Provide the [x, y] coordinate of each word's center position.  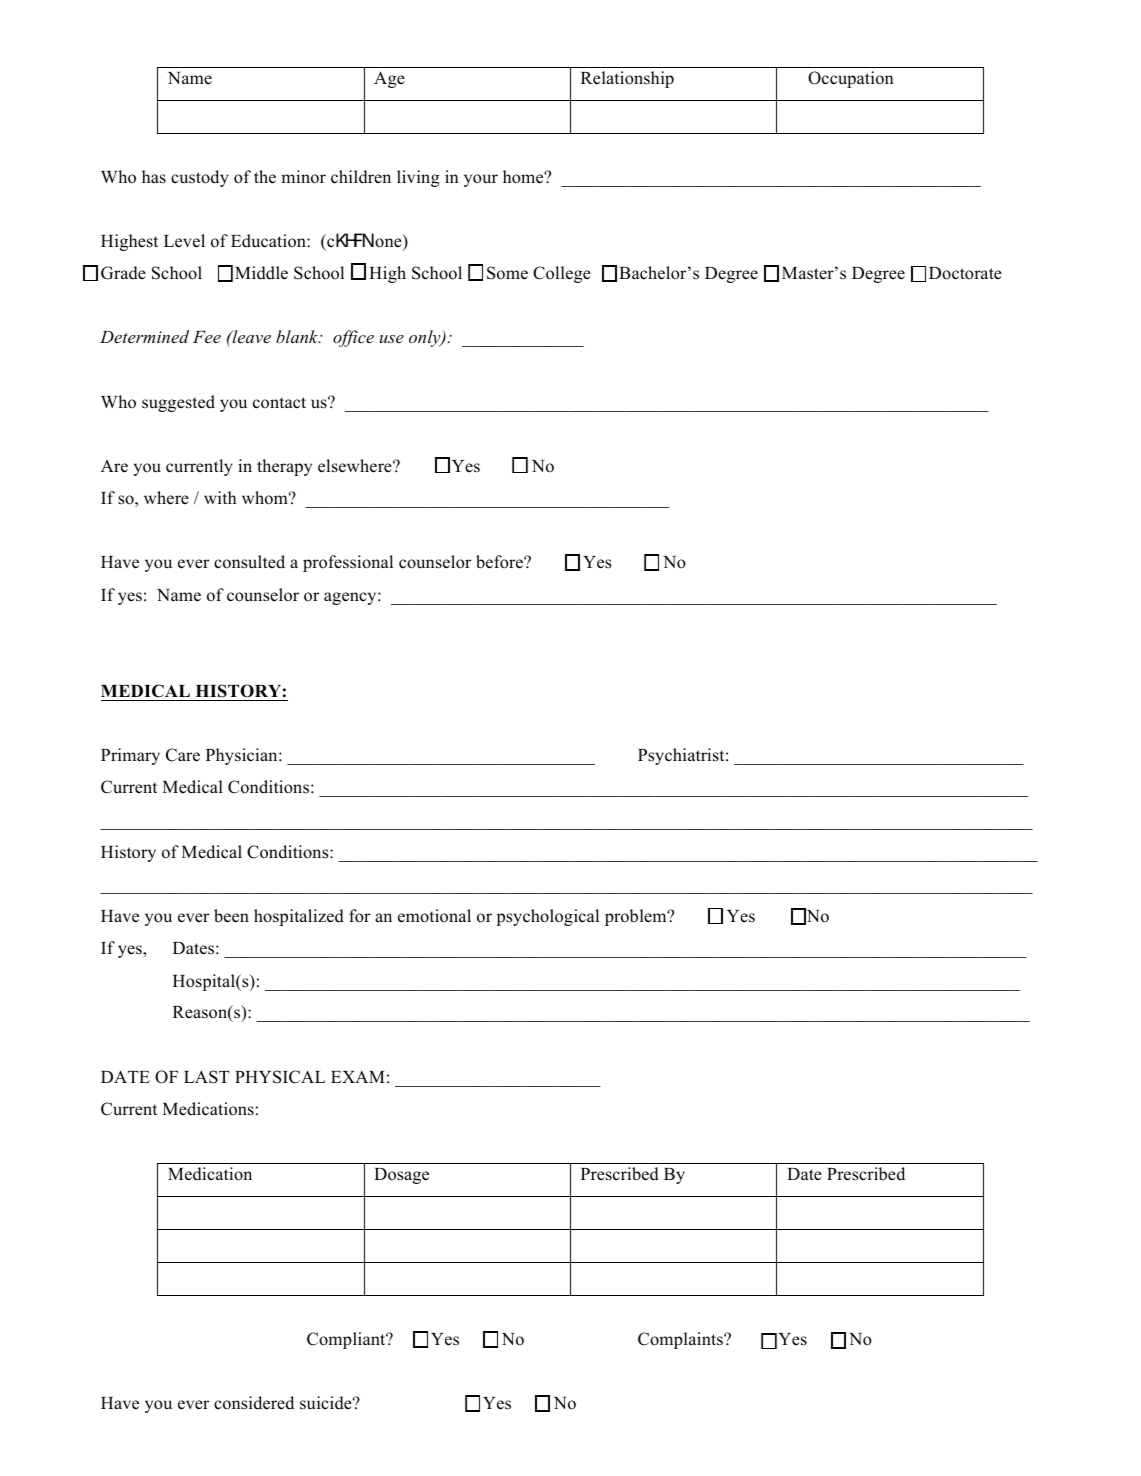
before [500, 562]
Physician [243, 756]
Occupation [851, 79]
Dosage [401, 1176]
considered [254, 1403]
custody [200, 178]
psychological [547, 917]
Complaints [681, 1340]
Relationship [627, 79]
